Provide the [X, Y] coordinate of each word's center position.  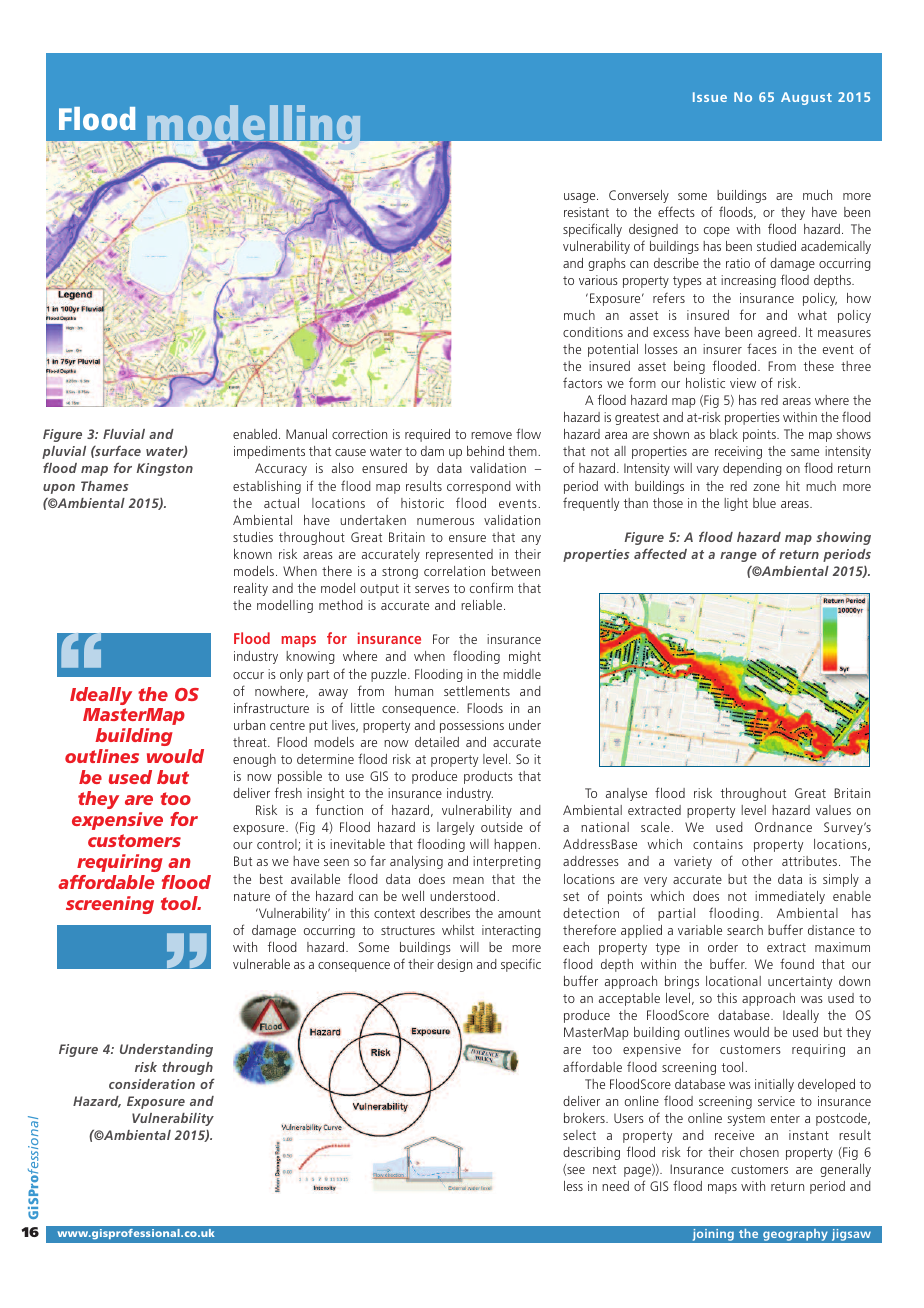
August [806, 98]
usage [581, 198]
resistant [586, 212]
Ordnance [783, 827]
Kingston [165, 469]
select [579, 1135]
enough [254, 760]
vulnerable [261, 964]
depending [752, 469]
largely [455, 828]
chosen [759, 1152]
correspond [479, 487]
